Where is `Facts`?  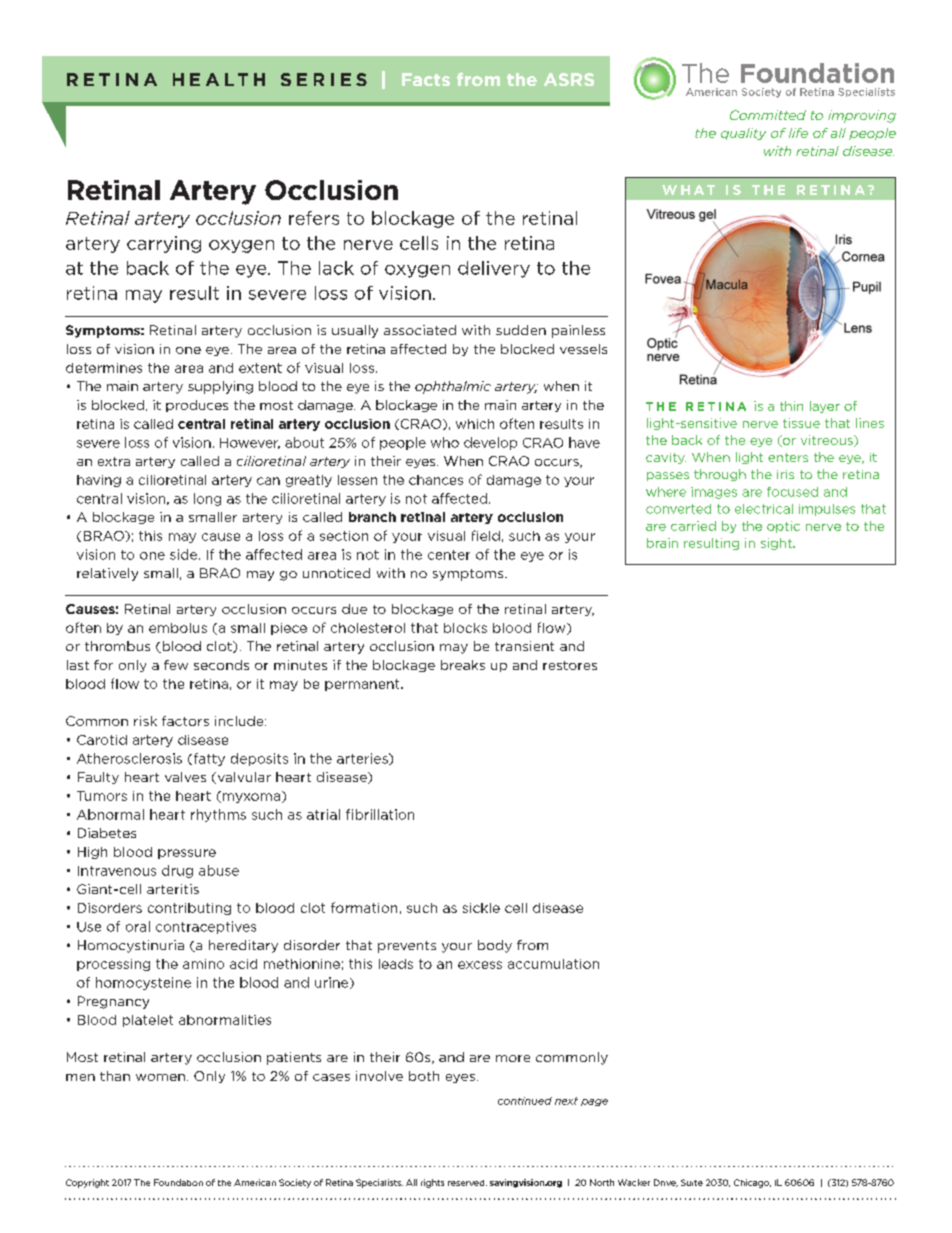 Facts is located at coordinates (426, 79).
